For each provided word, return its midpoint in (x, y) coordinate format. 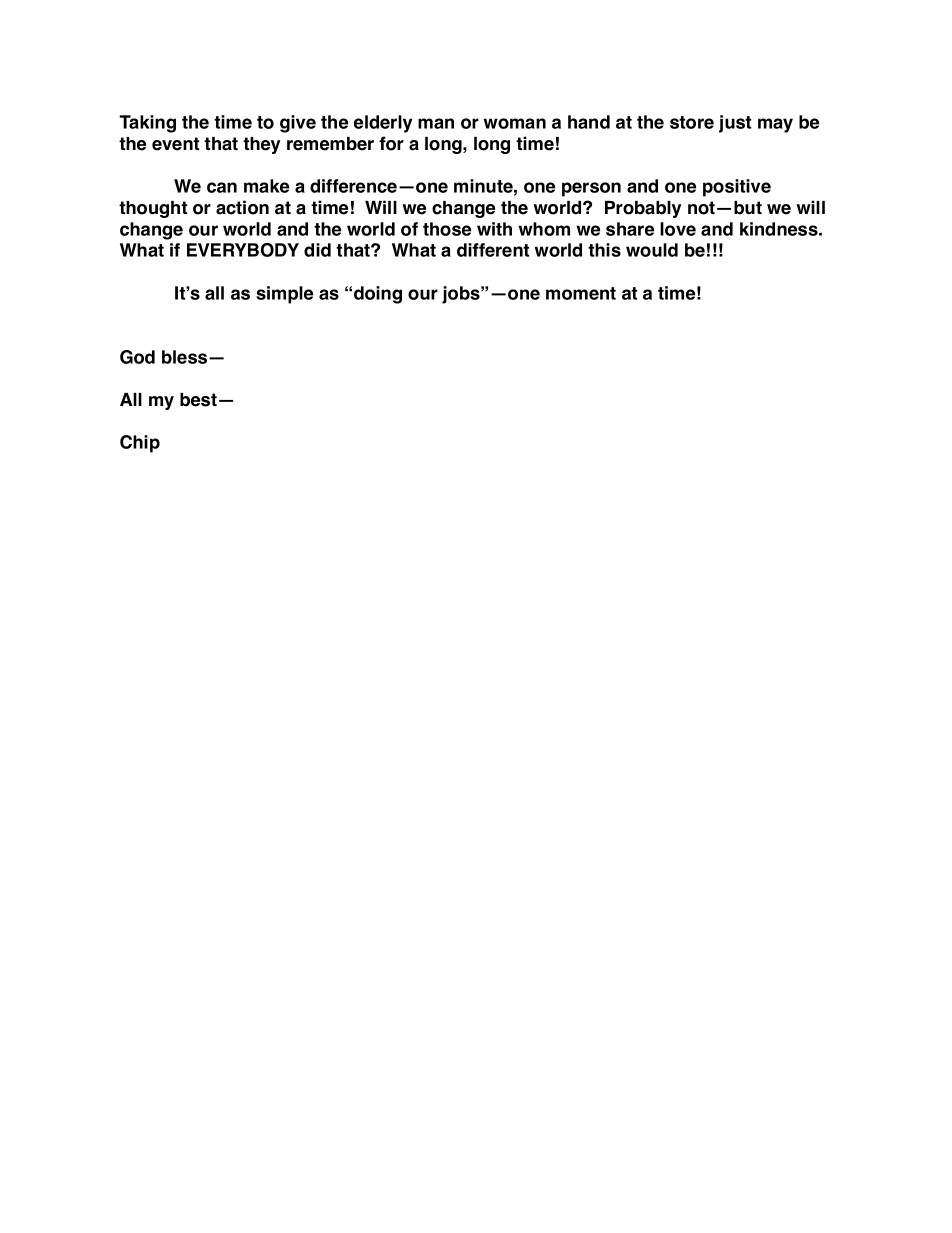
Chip (140, 444)
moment (581, 293)
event (175, 144)
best (198, 400)
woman (515, 123)
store (692, 122)
